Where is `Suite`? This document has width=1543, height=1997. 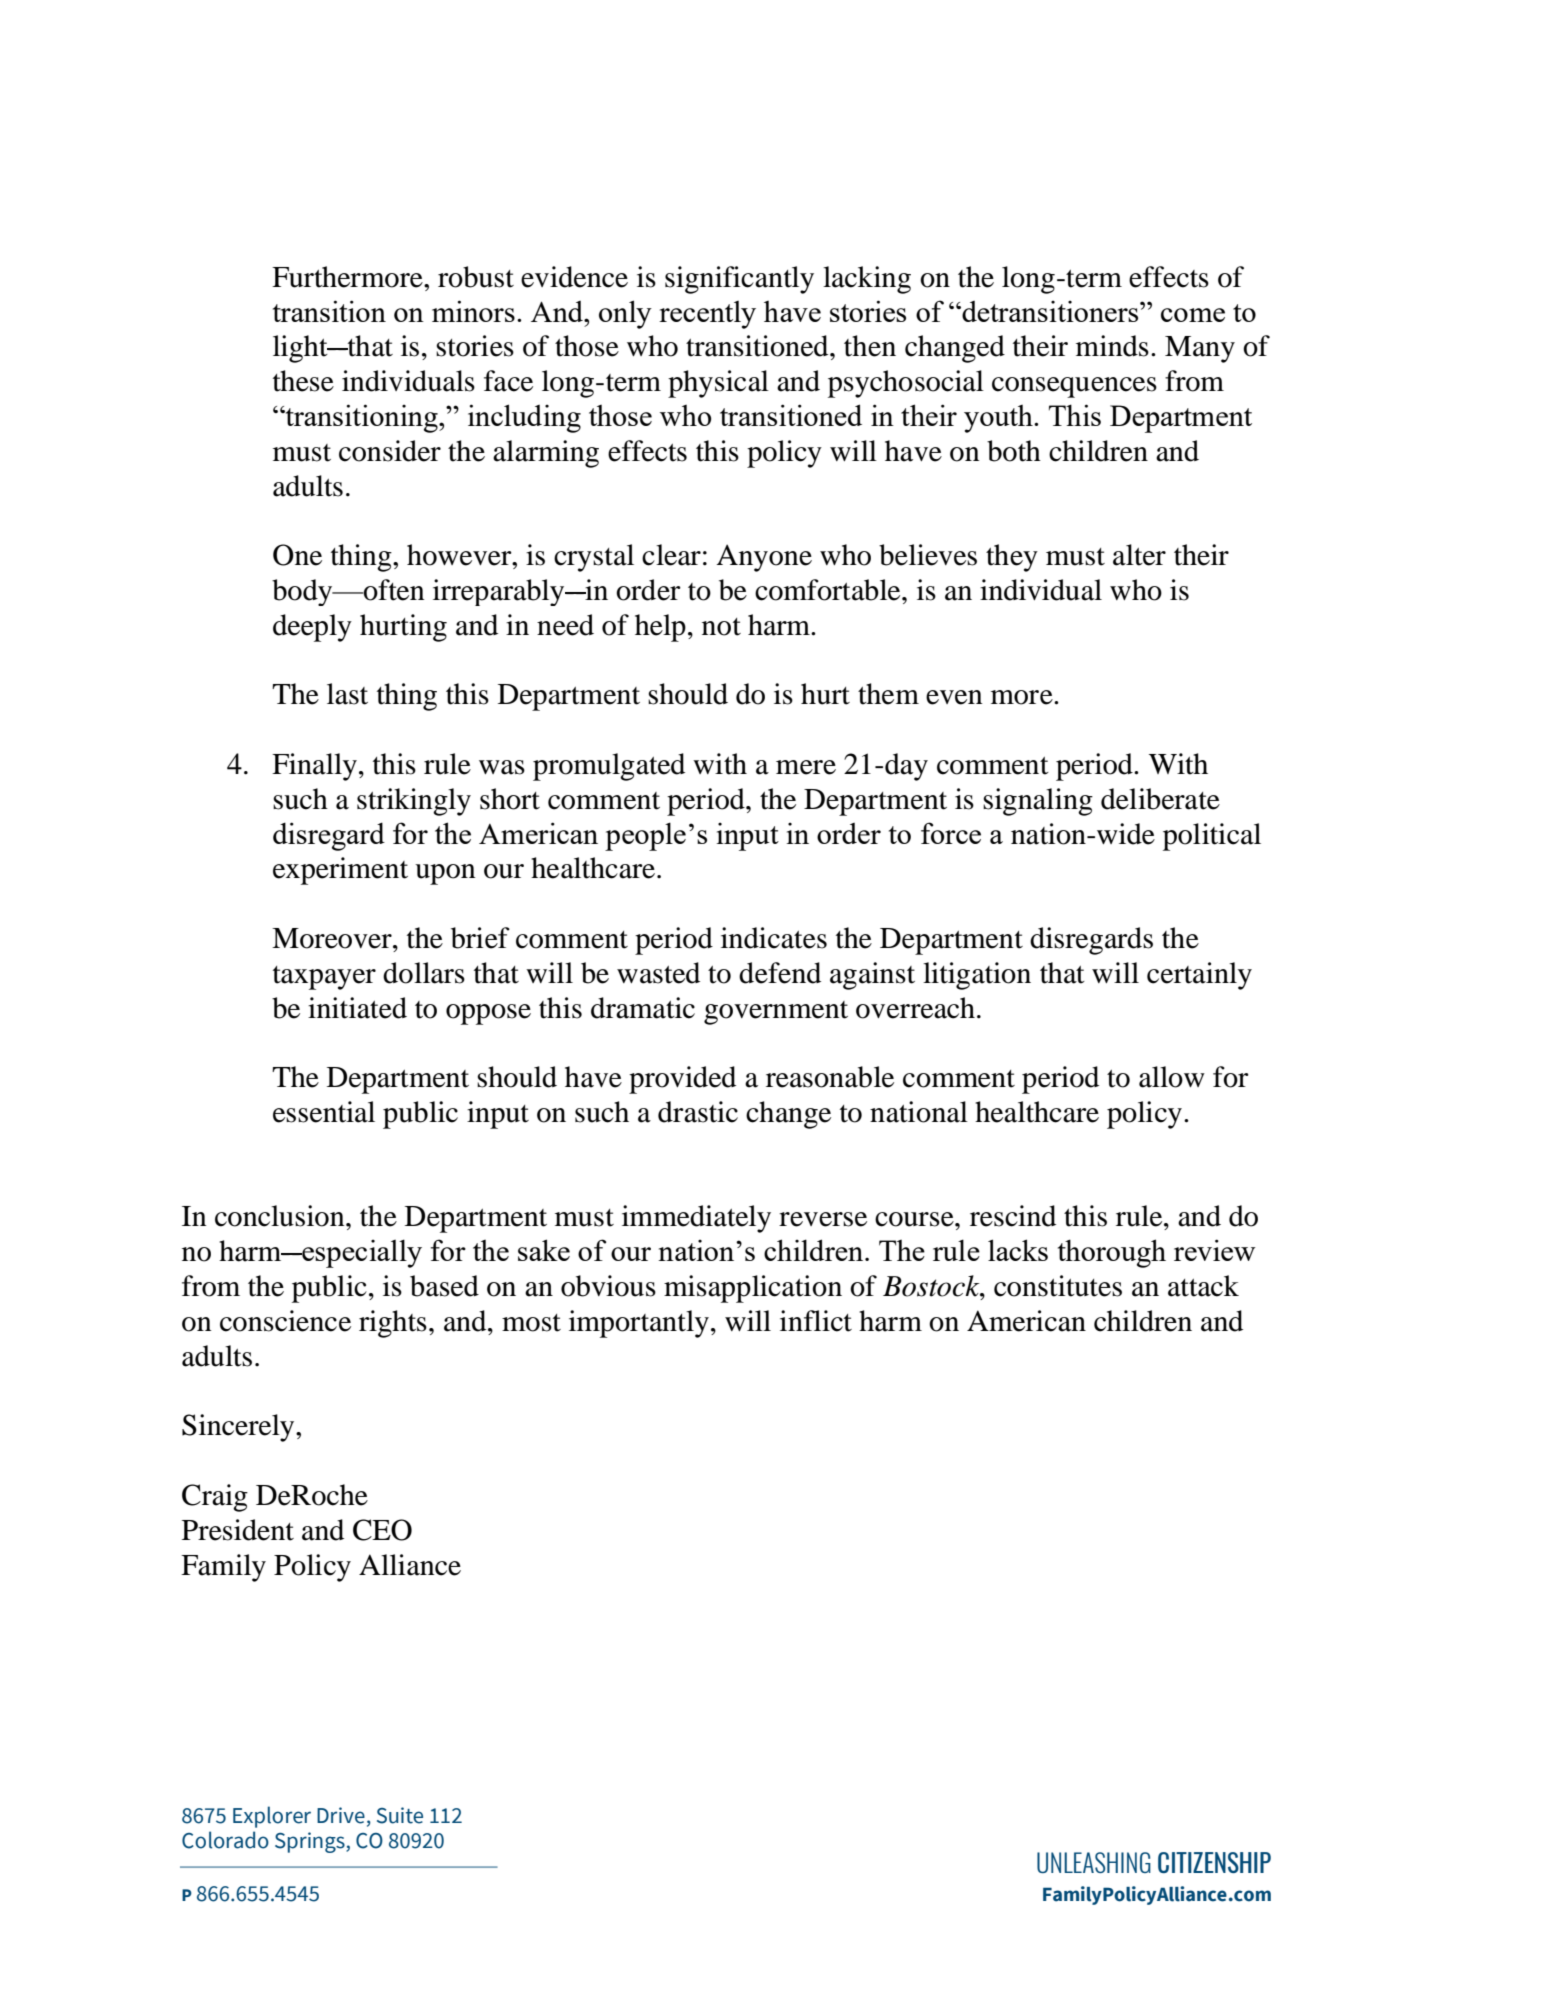
Suite is located at coordinates (400, 1815).
